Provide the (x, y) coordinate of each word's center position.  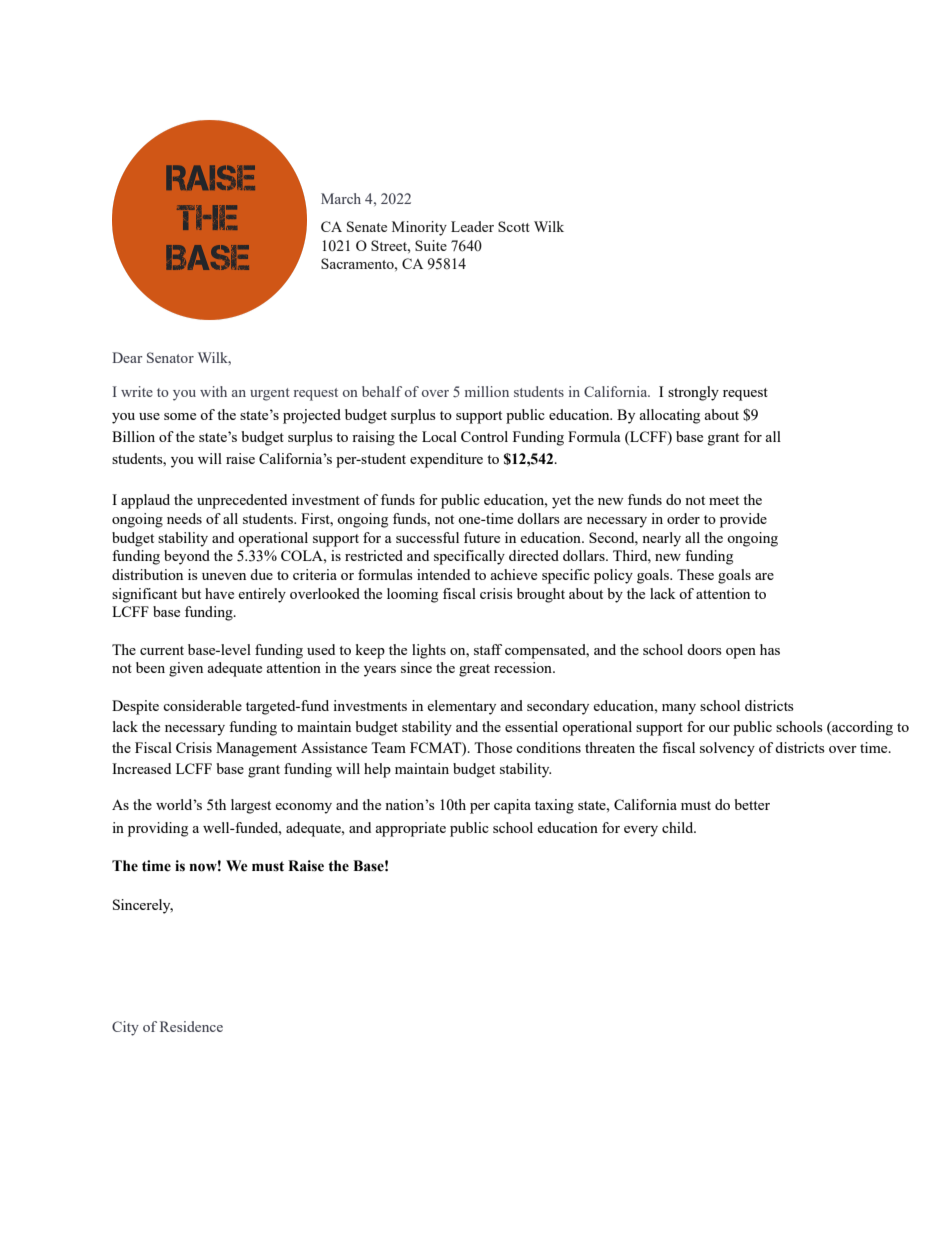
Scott (514, 226)
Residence (191, 1026)
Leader (472, 226)
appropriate (410, 829)
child (679, 827)
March (341, 198)
